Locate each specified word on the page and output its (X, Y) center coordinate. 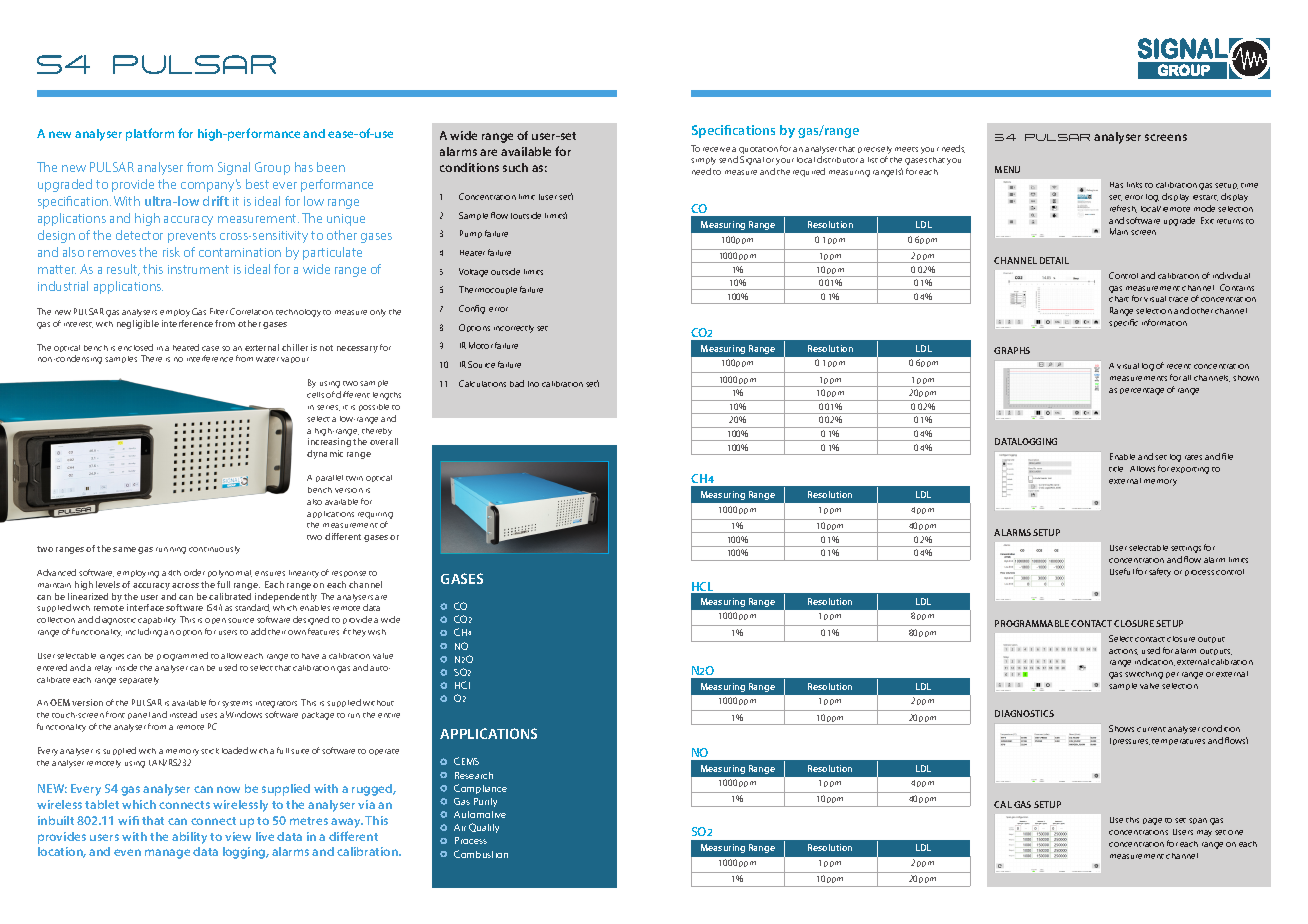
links (1134, 185)
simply (703, 163)
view (238, 836)
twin (354, 478)
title (1116, 469)
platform (150, 134)
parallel (329, 478)
